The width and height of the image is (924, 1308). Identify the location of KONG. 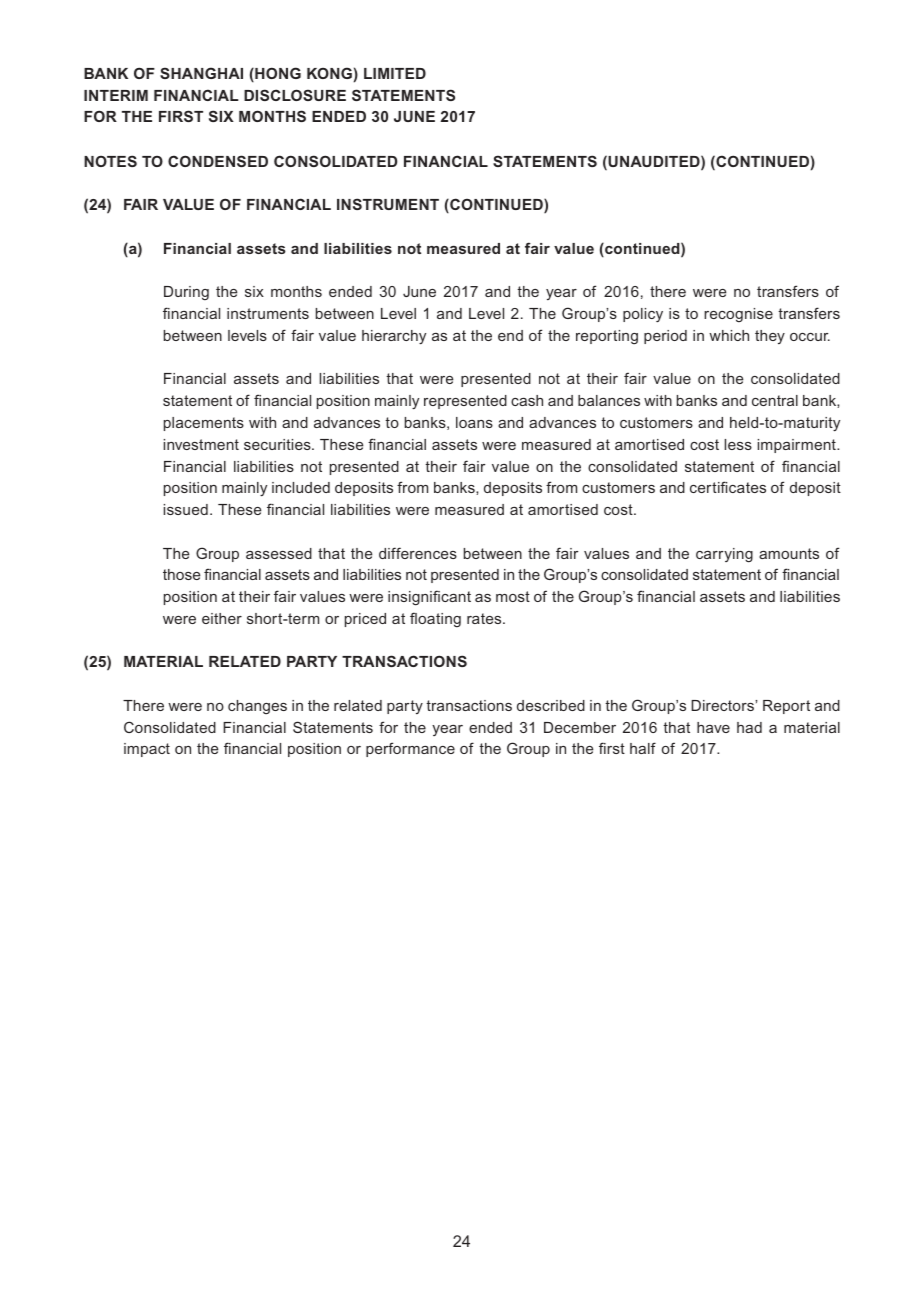
(329, 73).
